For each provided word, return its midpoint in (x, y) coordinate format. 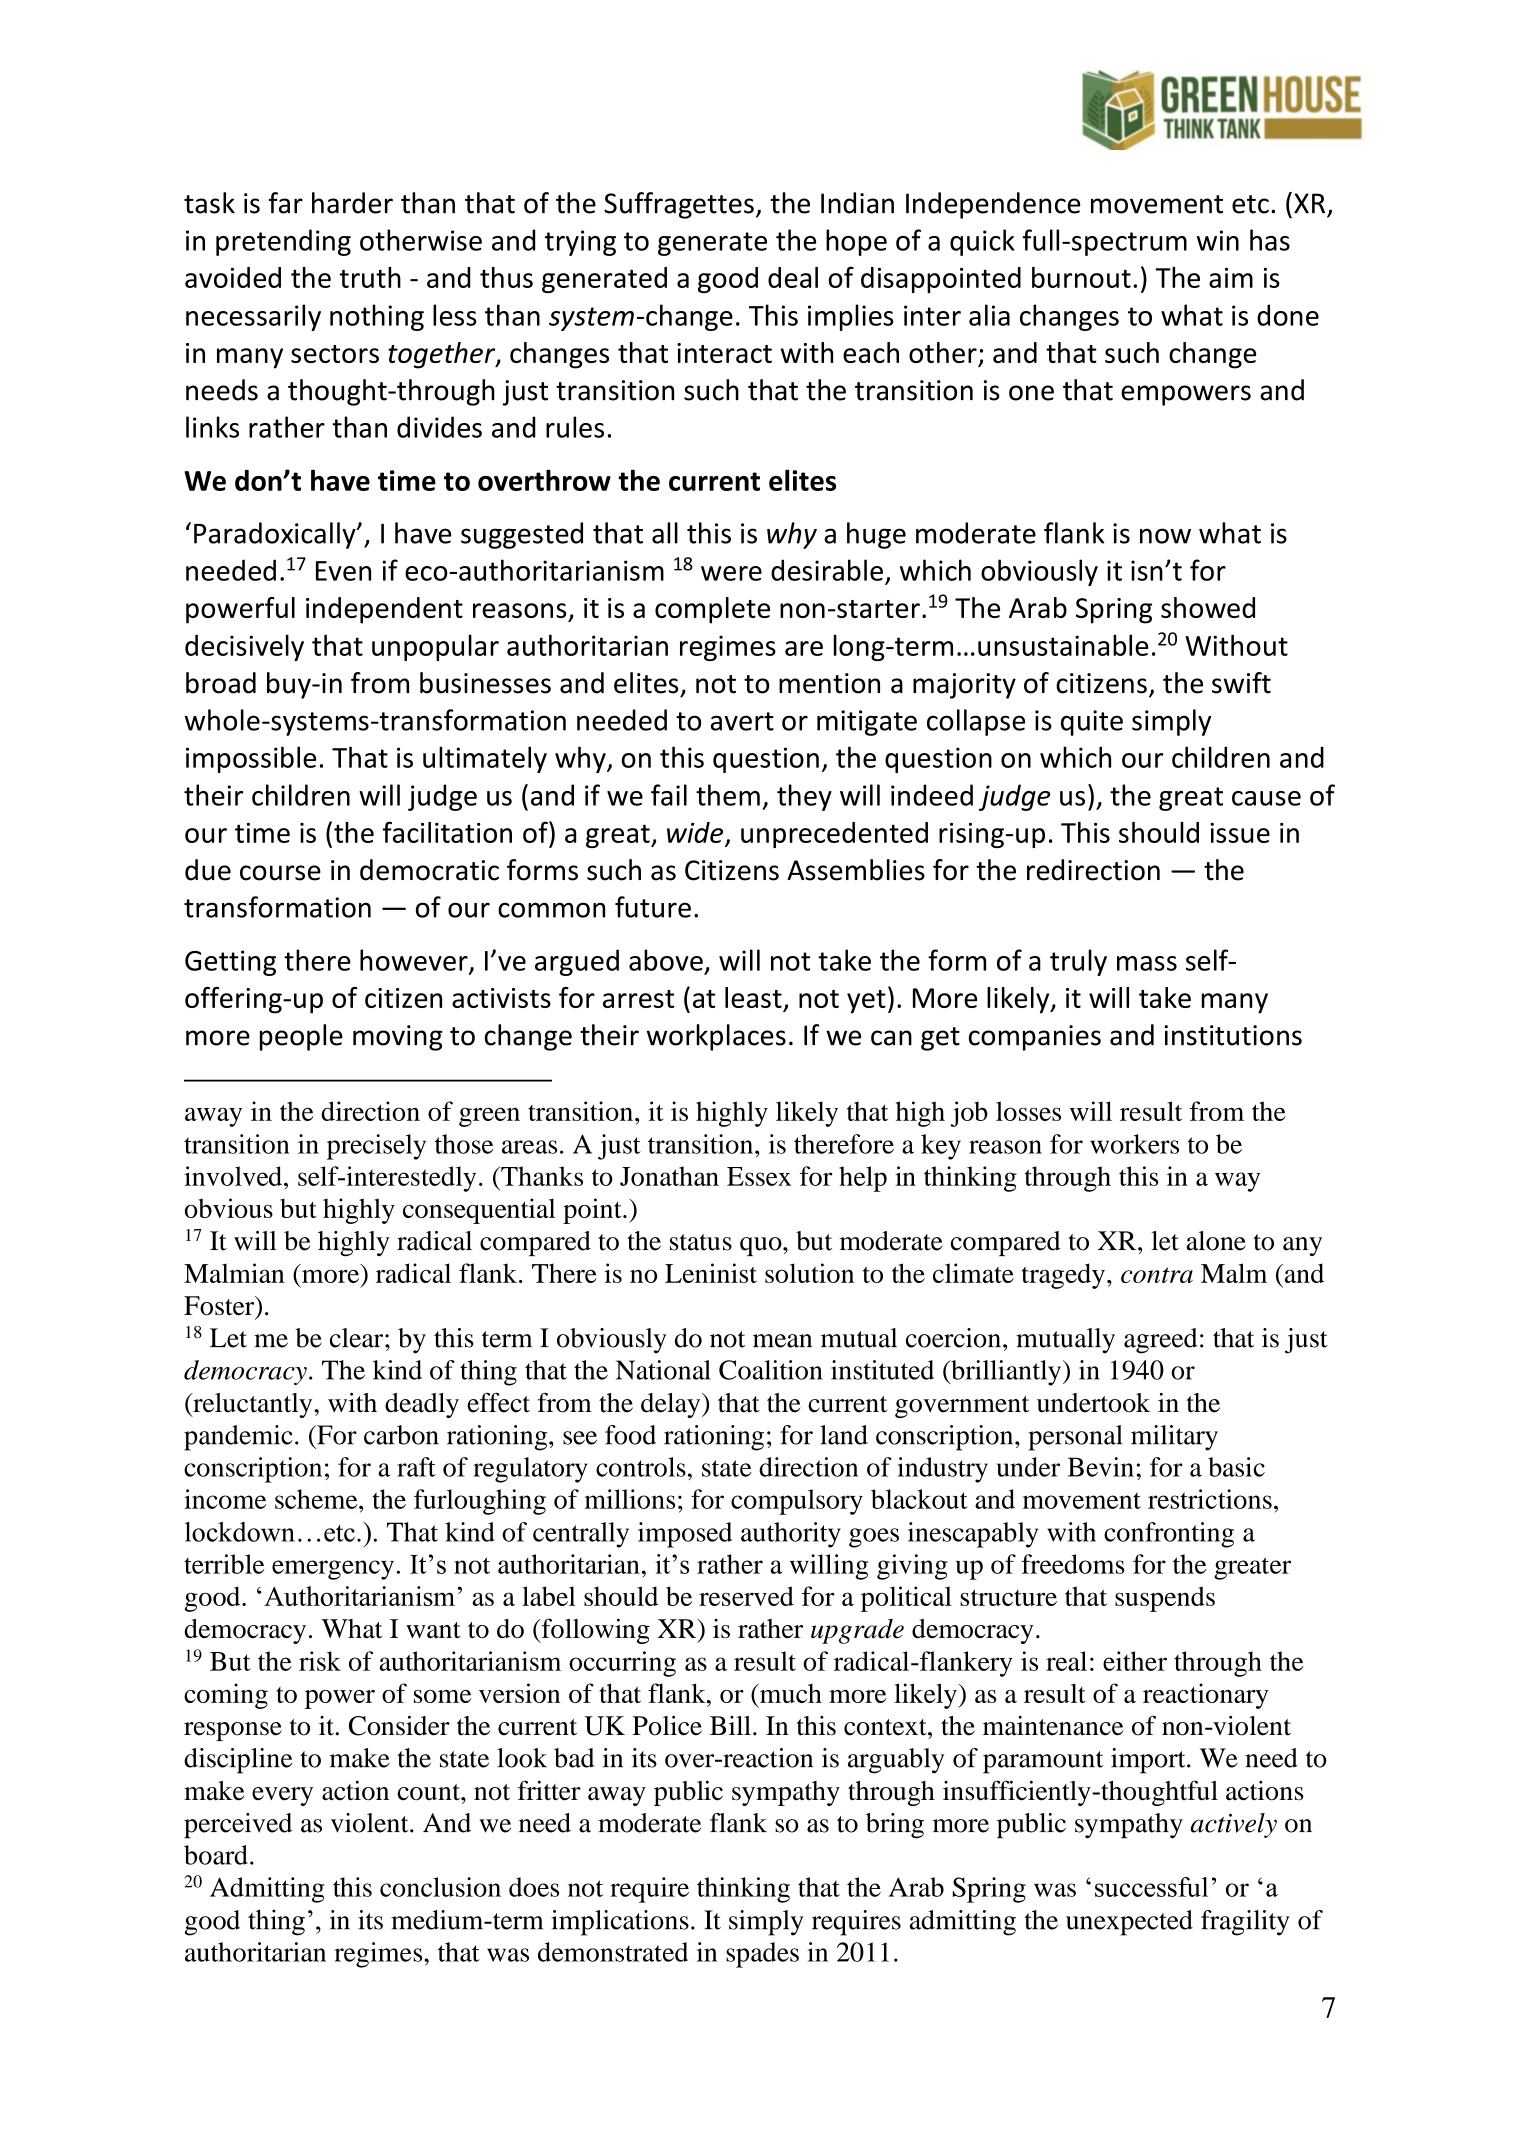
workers (1134, 1144)
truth (370, 277)
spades (762, 1955)
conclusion (440, 1887)
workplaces (716, 1037)
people (301, 1037)
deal (793, 277)
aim (1231, 278)
